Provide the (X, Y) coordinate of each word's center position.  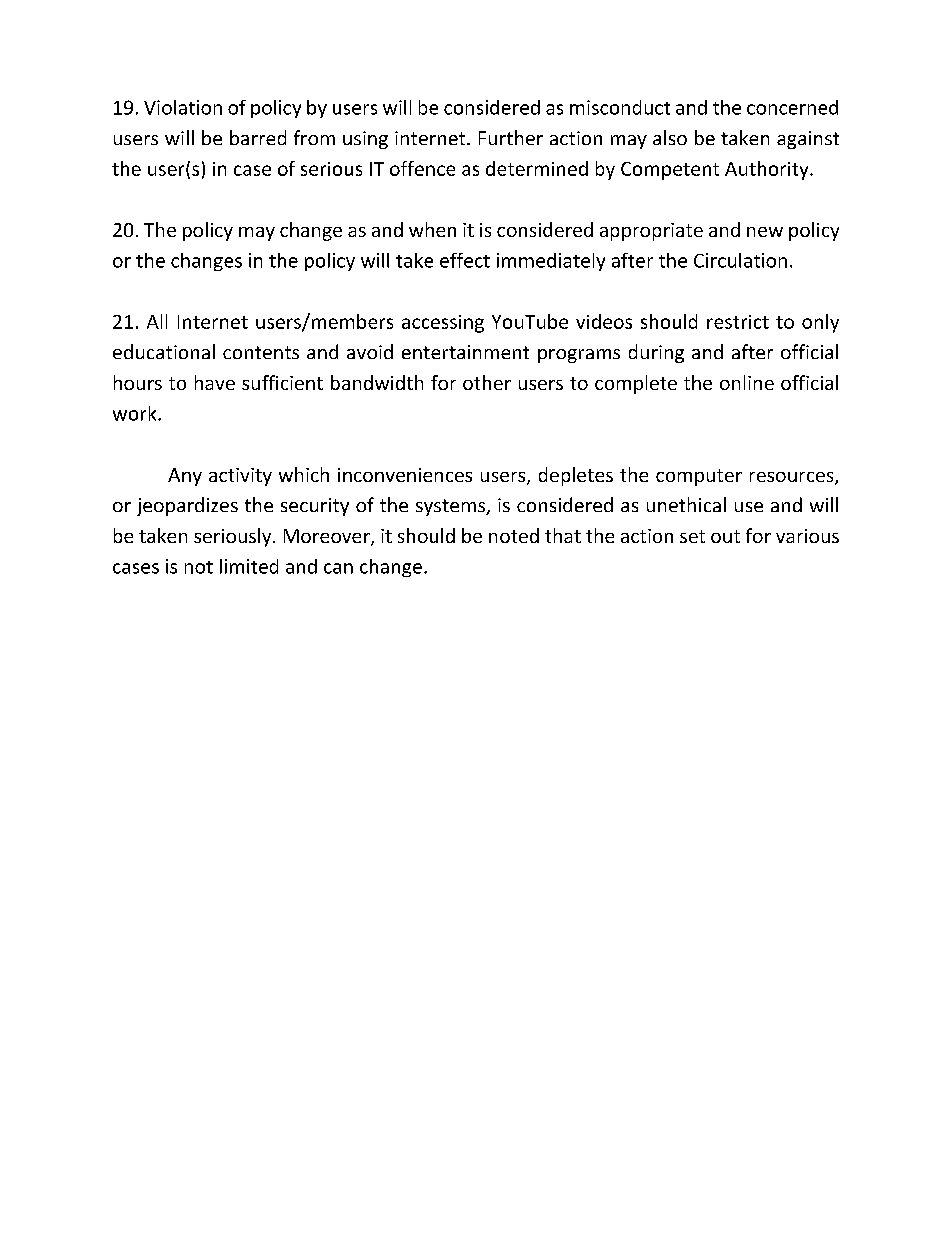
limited (249, 566)
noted (514, 535)
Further (511, 137)
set (692, 536)
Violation (183, 107)
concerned (792, 107)
